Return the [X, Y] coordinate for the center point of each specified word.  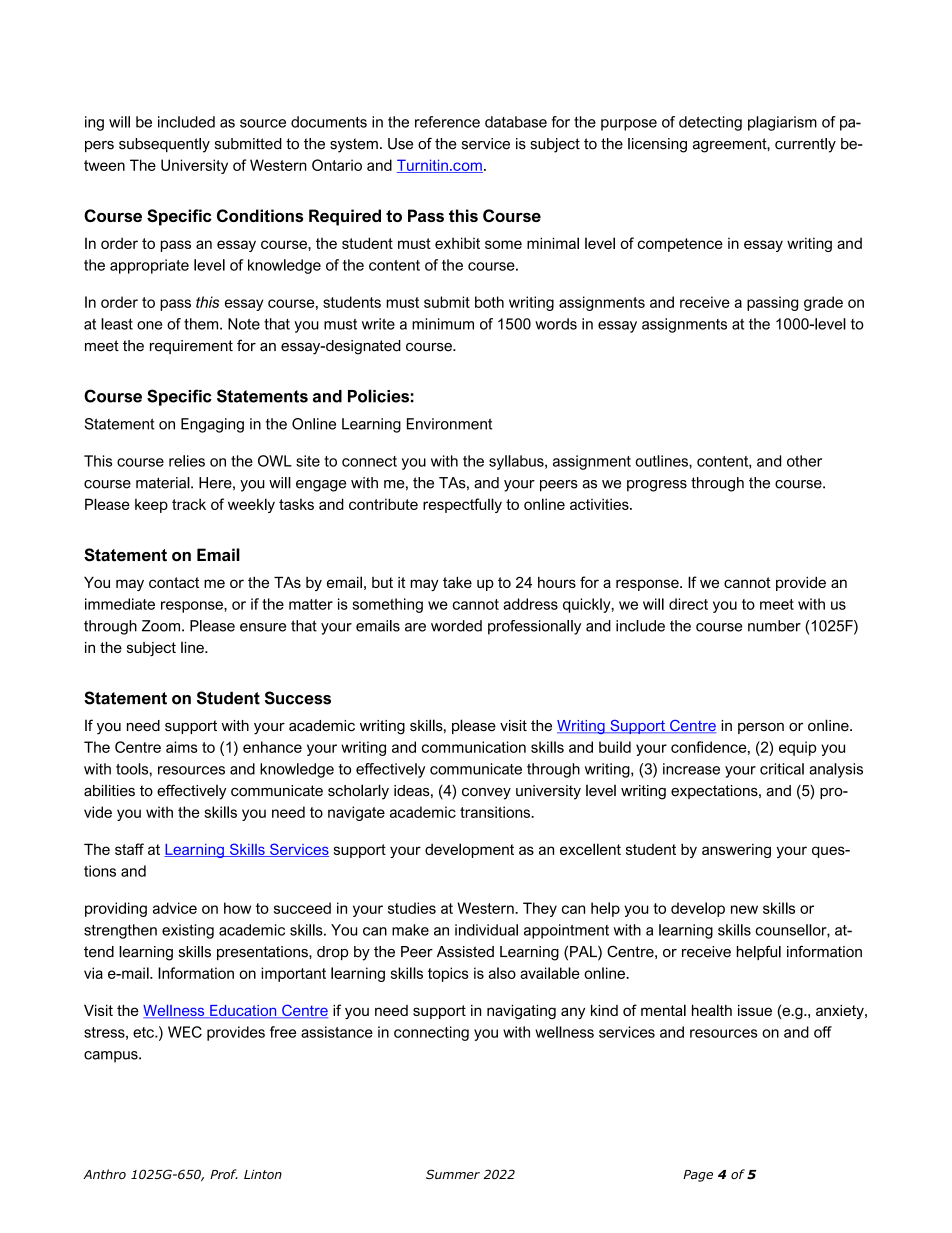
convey [486, 794]
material [164, 483]
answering [736, 851]
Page [698, 1176]
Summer [453, 1174]
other [804, 461]
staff [129, 849]
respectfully [462, 505]
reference [447, 122]
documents [329, 122]
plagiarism [782, 123]
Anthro [104, 1174]
